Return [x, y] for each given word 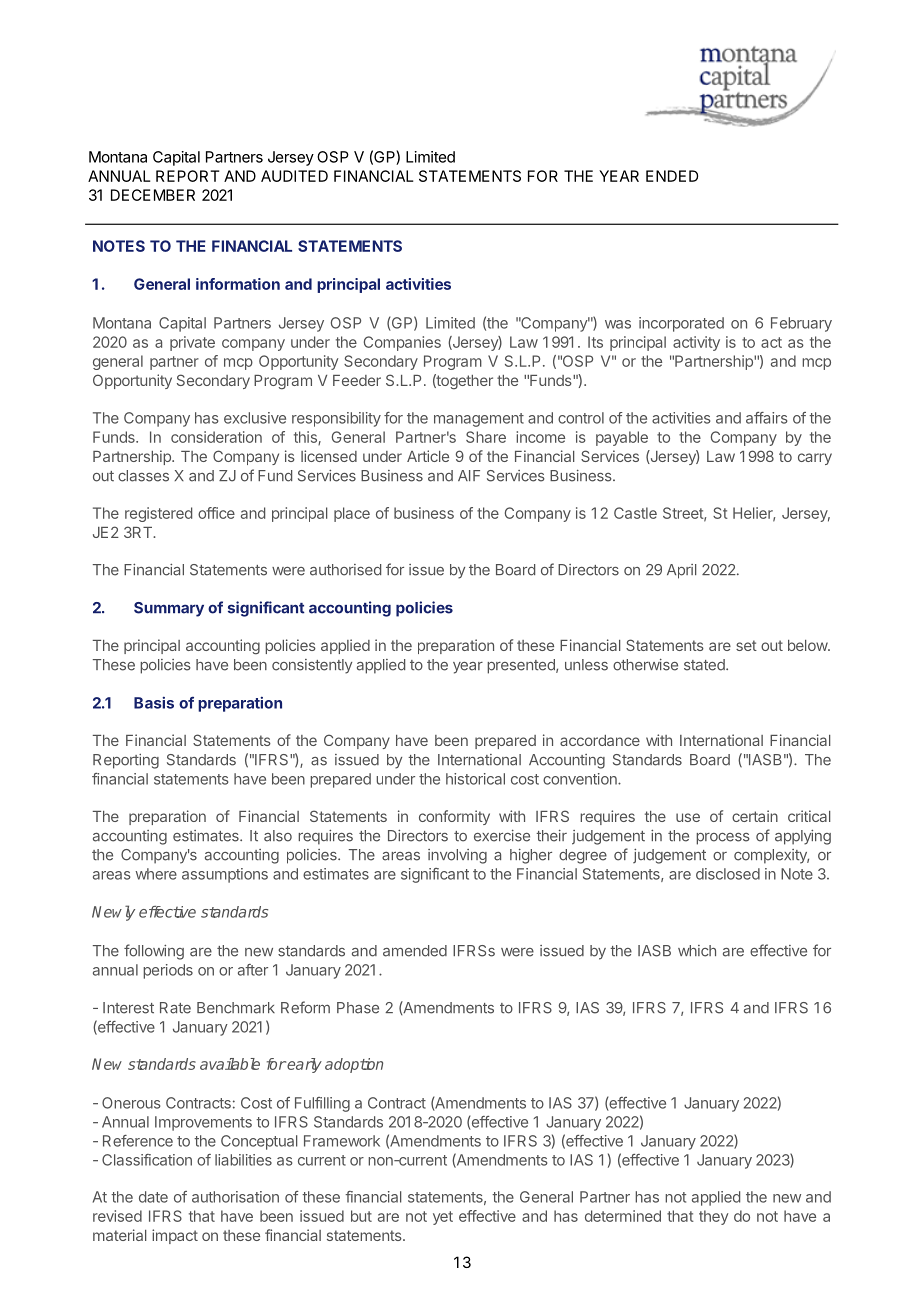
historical [475, 779]
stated [705, 665]
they [713, 1217]
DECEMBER [153, 195]
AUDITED [294, 176]
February [801, 324]
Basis [154, 703]
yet [443, 1218]
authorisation [235, 1197]
